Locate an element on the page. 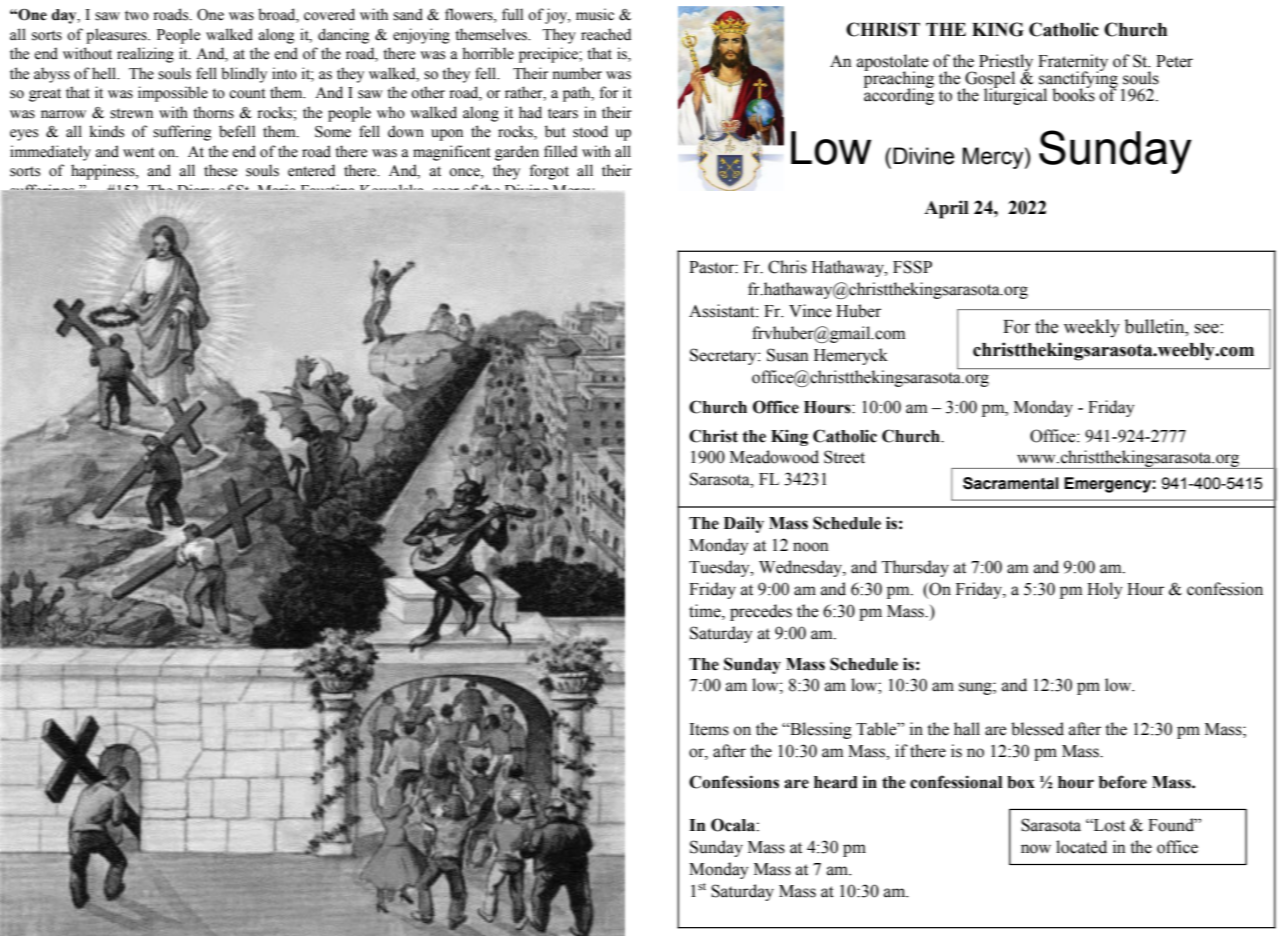 This document has height=936, width=1288. Priestly is located at coordinates (1006, 64).
